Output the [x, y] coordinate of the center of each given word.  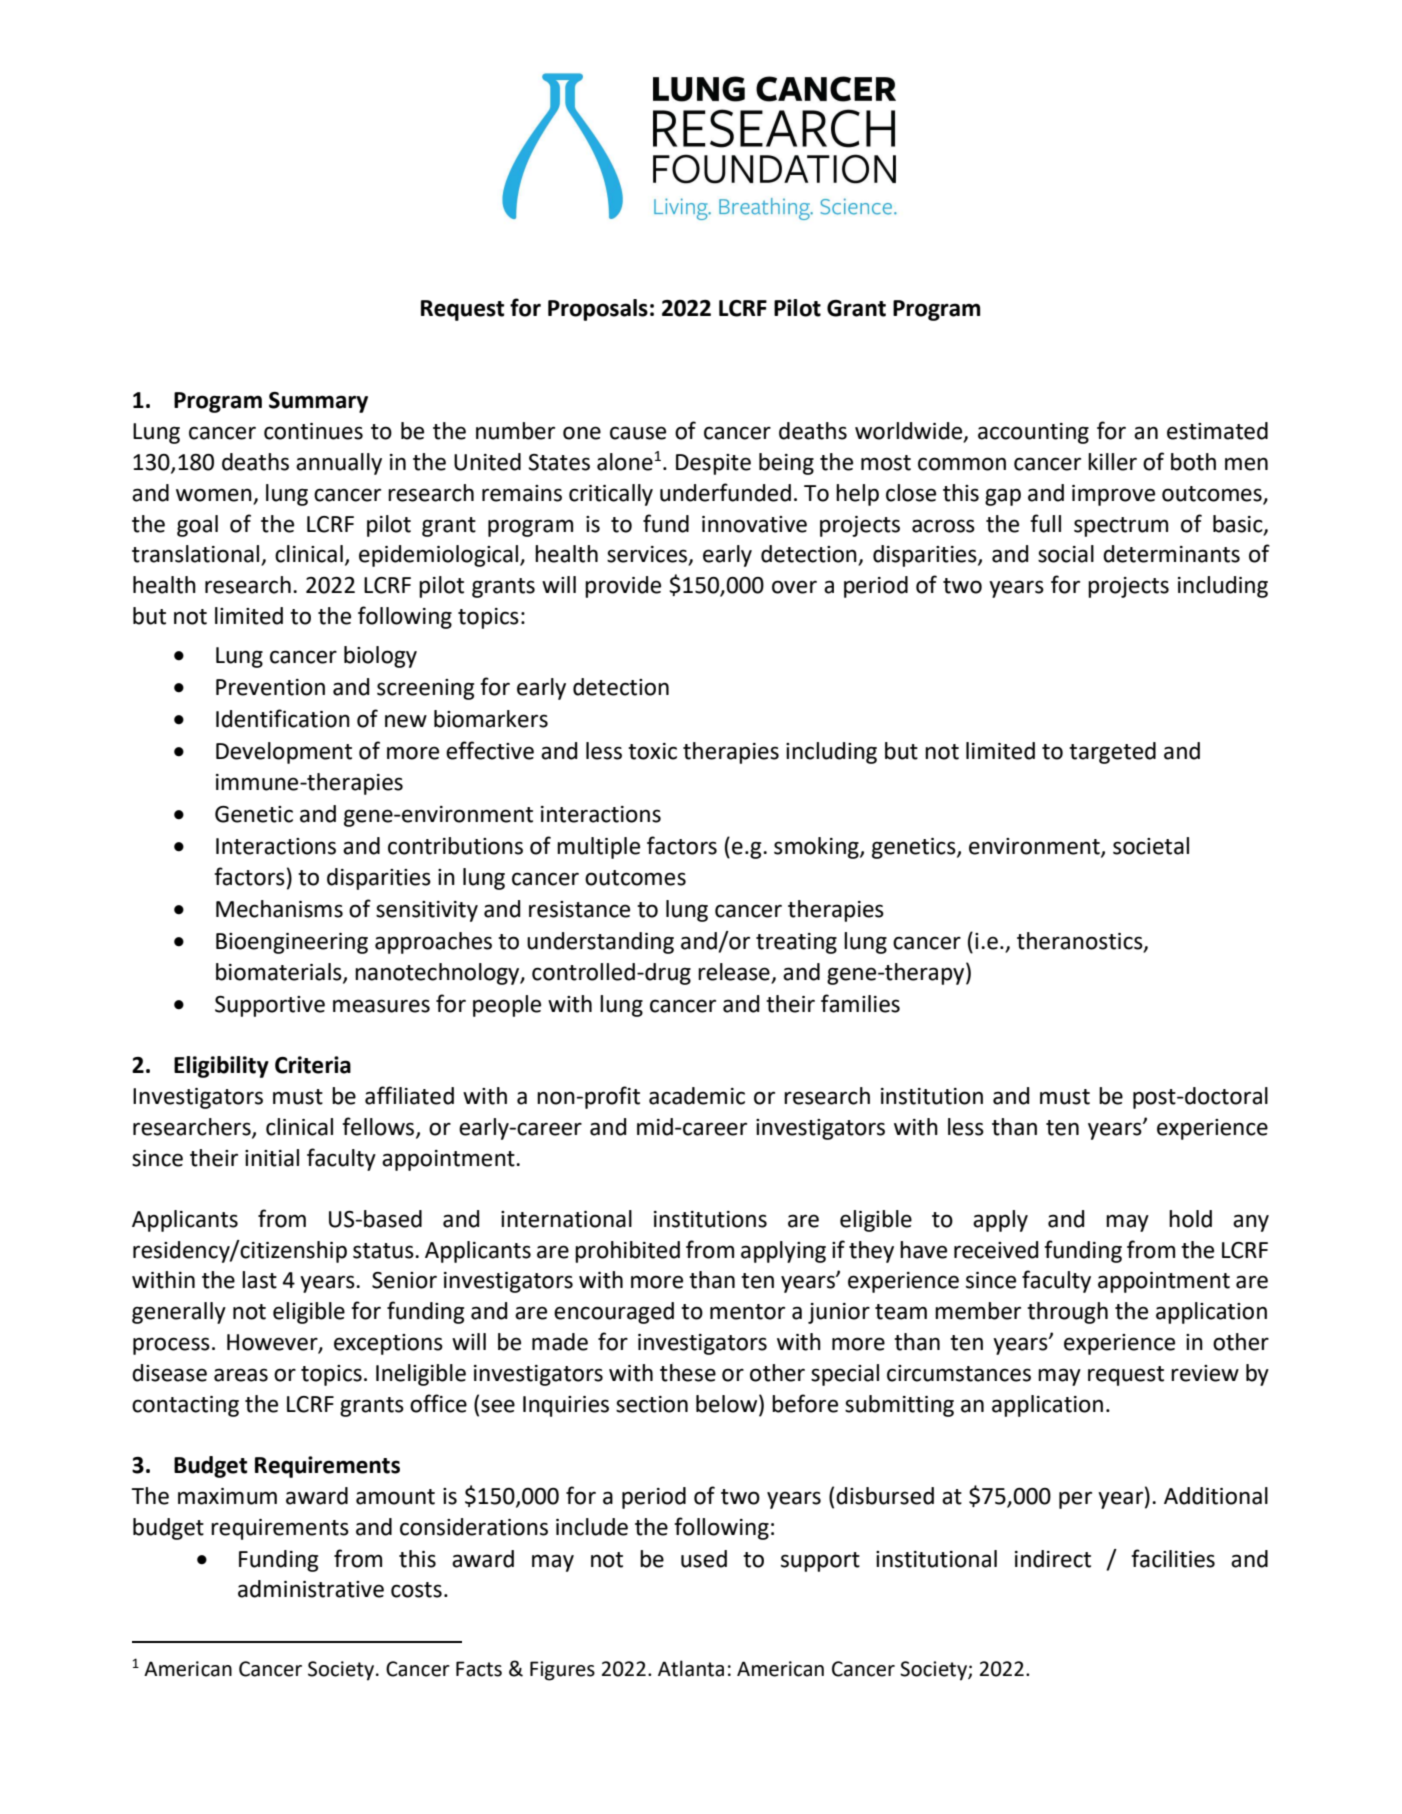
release [735, 973]
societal [1151, 846]
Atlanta [691, 1668]
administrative [311, 1589]
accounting [1033, 433]
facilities [1173, 1558]
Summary [318, 402]
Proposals [598, 310]
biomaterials [280, 973]
